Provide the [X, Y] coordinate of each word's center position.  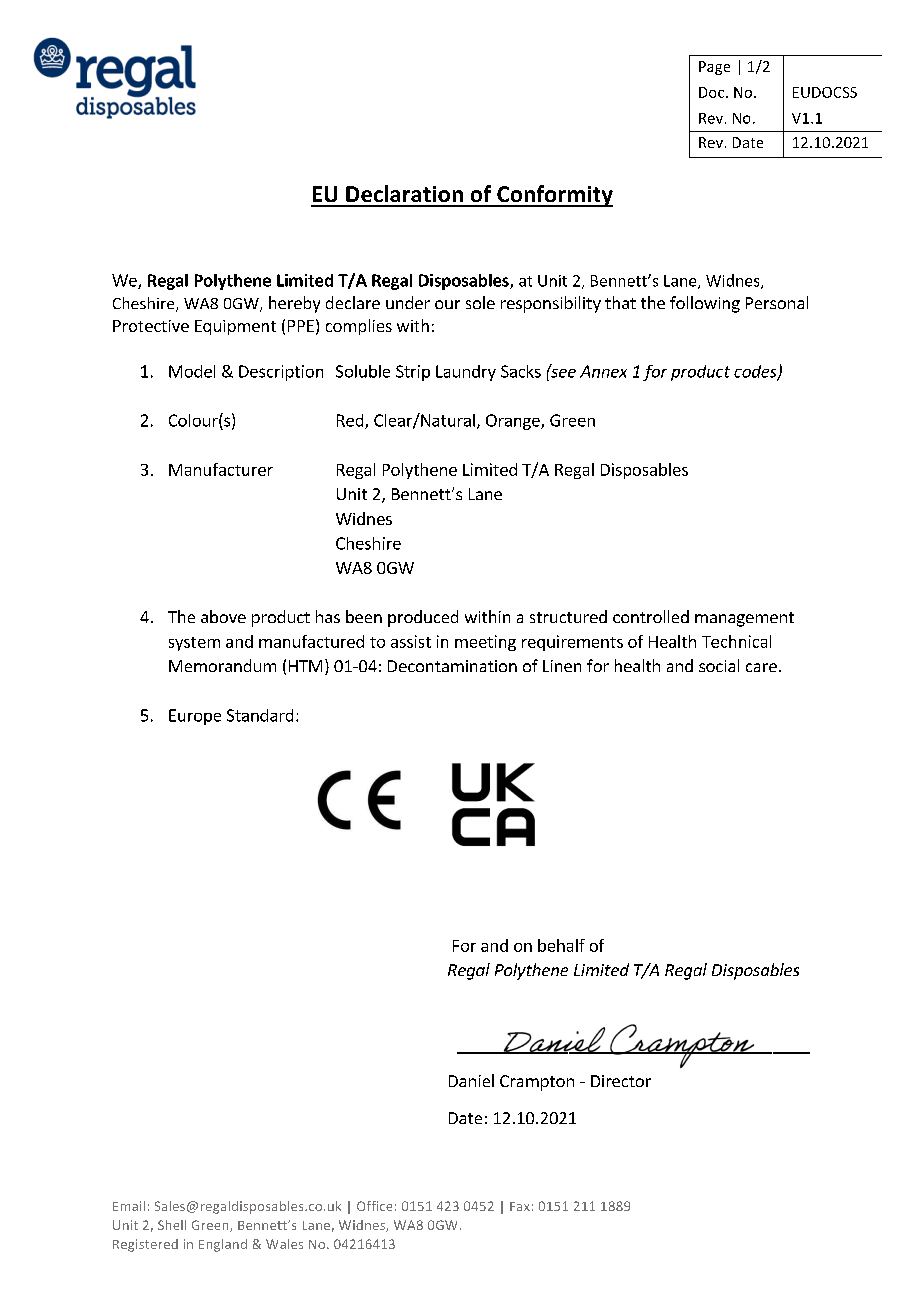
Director [621, 1081]
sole [480, 302]
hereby [294, 304]
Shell [172, 1225]
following [705, 304]
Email [129, 1206]
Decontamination [452, 666]
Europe [195, 717]
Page [714, 68]
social [719, 665]
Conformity [554, 196]
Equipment [235, 327]
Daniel [471, 1080]
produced [423, 618]
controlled [651, 616]
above [223, 616]
